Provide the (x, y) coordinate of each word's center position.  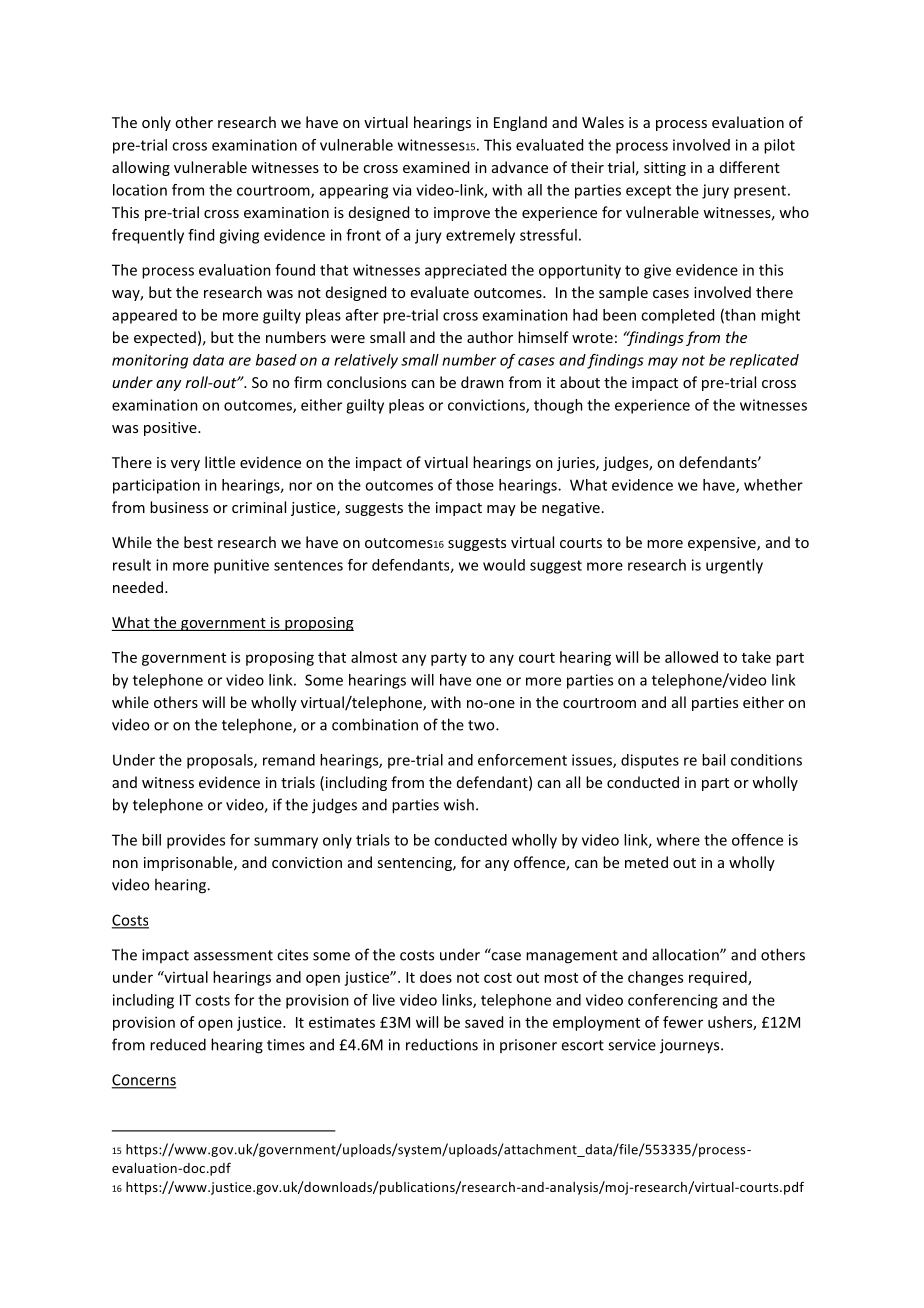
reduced (178, 1044)
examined (436, 167)
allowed (691, 657)
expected (165, 338)
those (475, 485)
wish (459, 804)
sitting (665, 169)
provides (196, 841)
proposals (221, 761)
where (678, 840)
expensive (723, 544)
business (179, 507)
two (482, 725)
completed (677, 316)
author (490, 337)
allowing (141, 168)
